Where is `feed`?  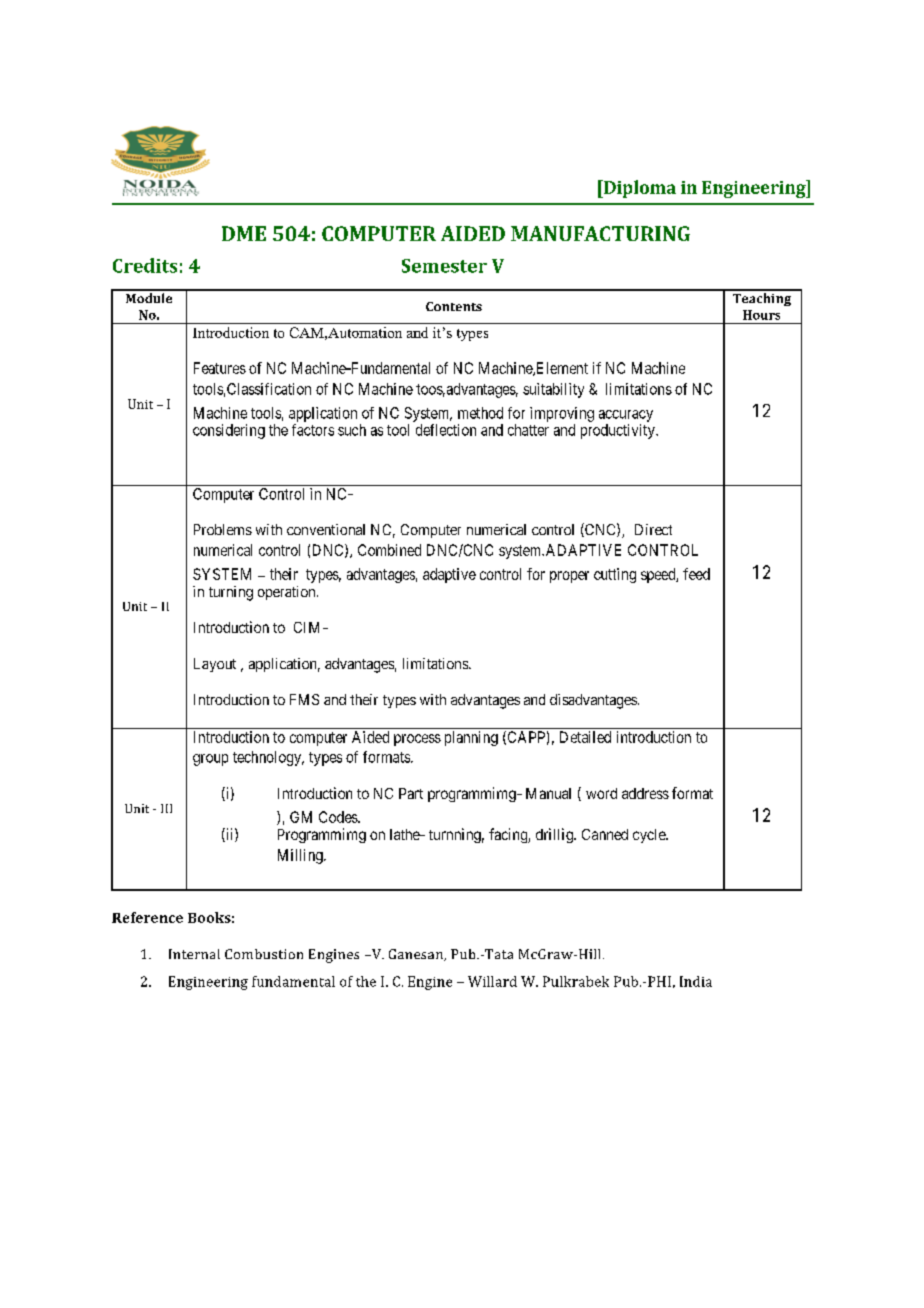 feed is located at coordinates (696, 574).
